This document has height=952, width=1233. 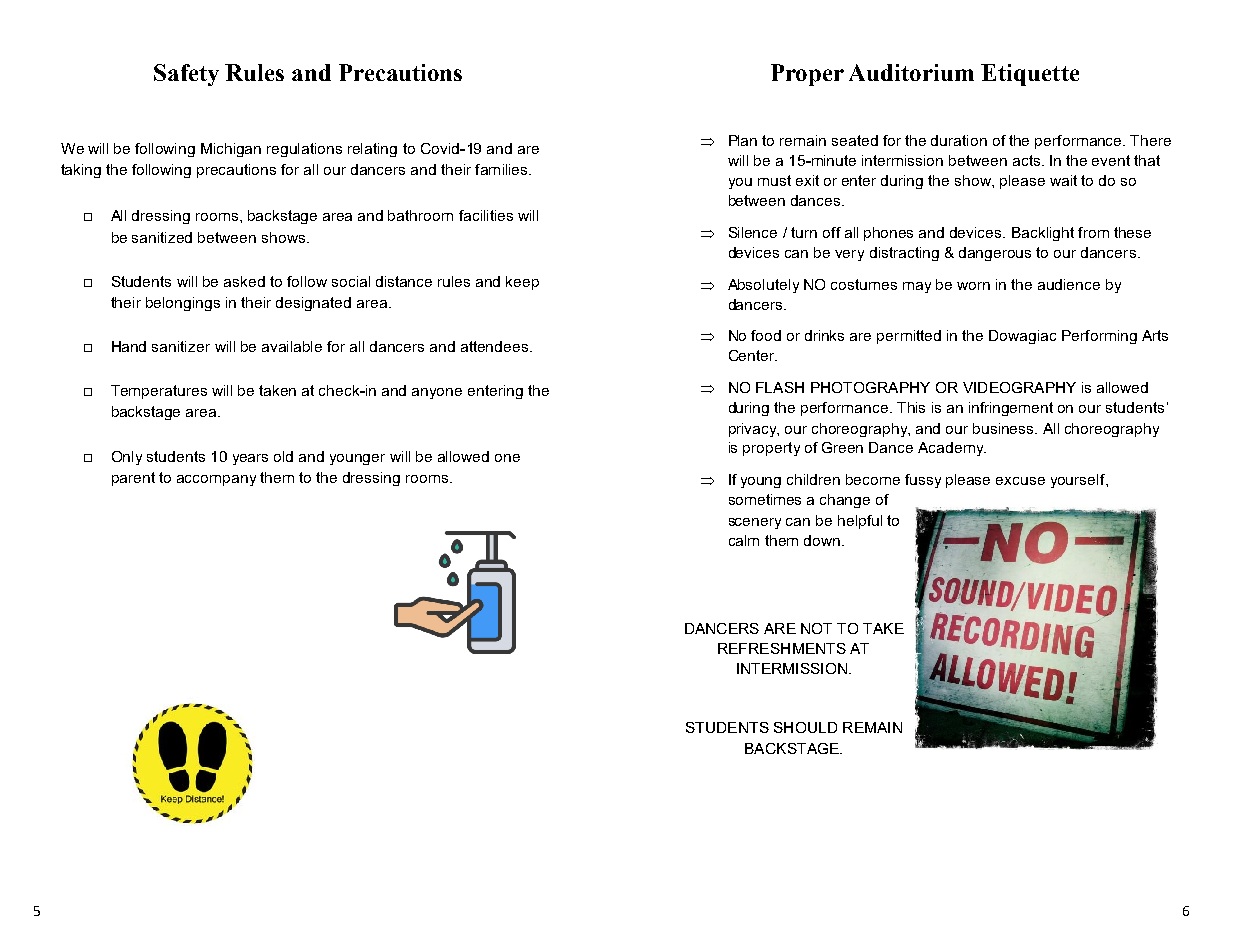 I want to click on Plan, so click(x=743, y=140).
